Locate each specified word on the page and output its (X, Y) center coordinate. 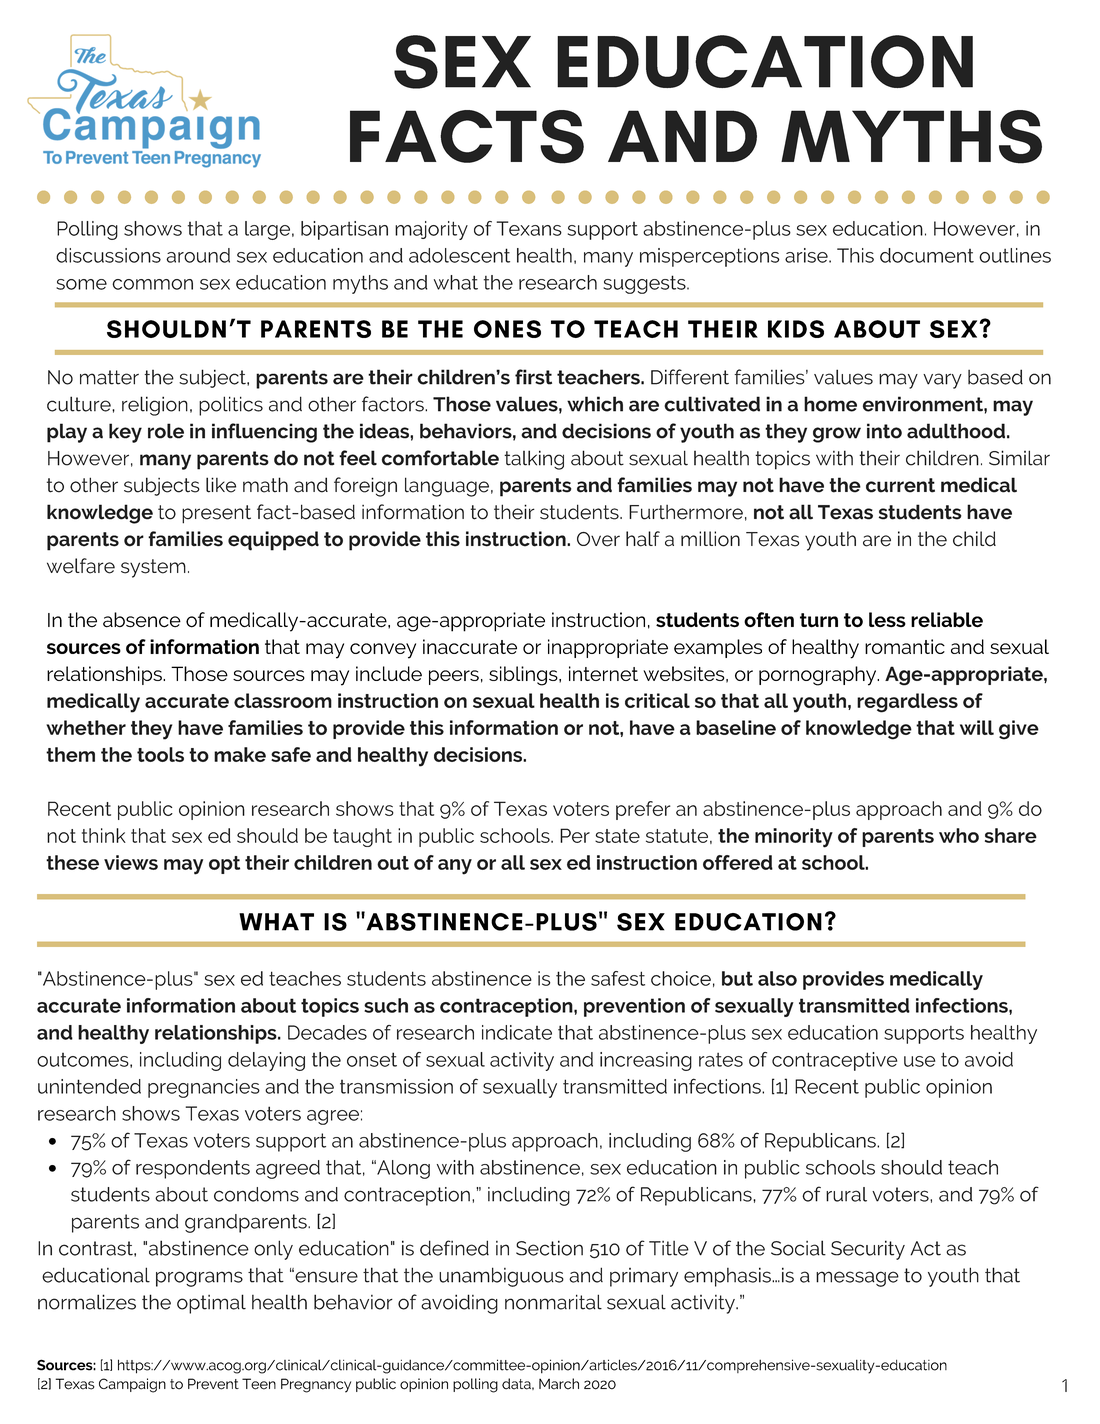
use (919, 1061)
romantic (905, 646)
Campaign (132, 1385)
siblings (524, 676)
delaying (266, 1061)
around (198, 255)
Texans (529, 228)
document (927, 255)
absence (142, 620)
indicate (517, 1032)
